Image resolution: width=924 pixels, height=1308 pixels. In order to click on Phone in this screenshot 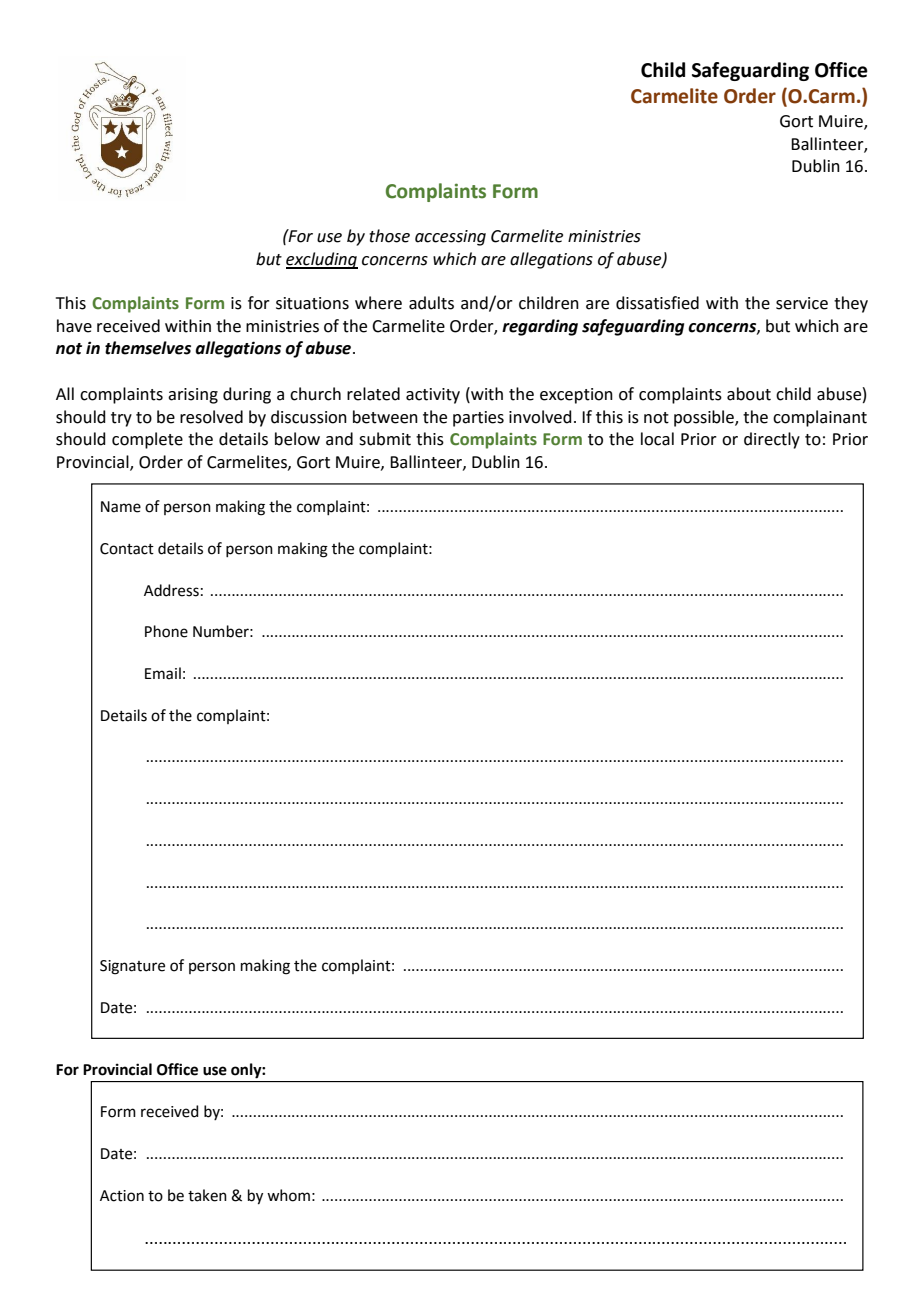, I will do `click(166, 631)`.
